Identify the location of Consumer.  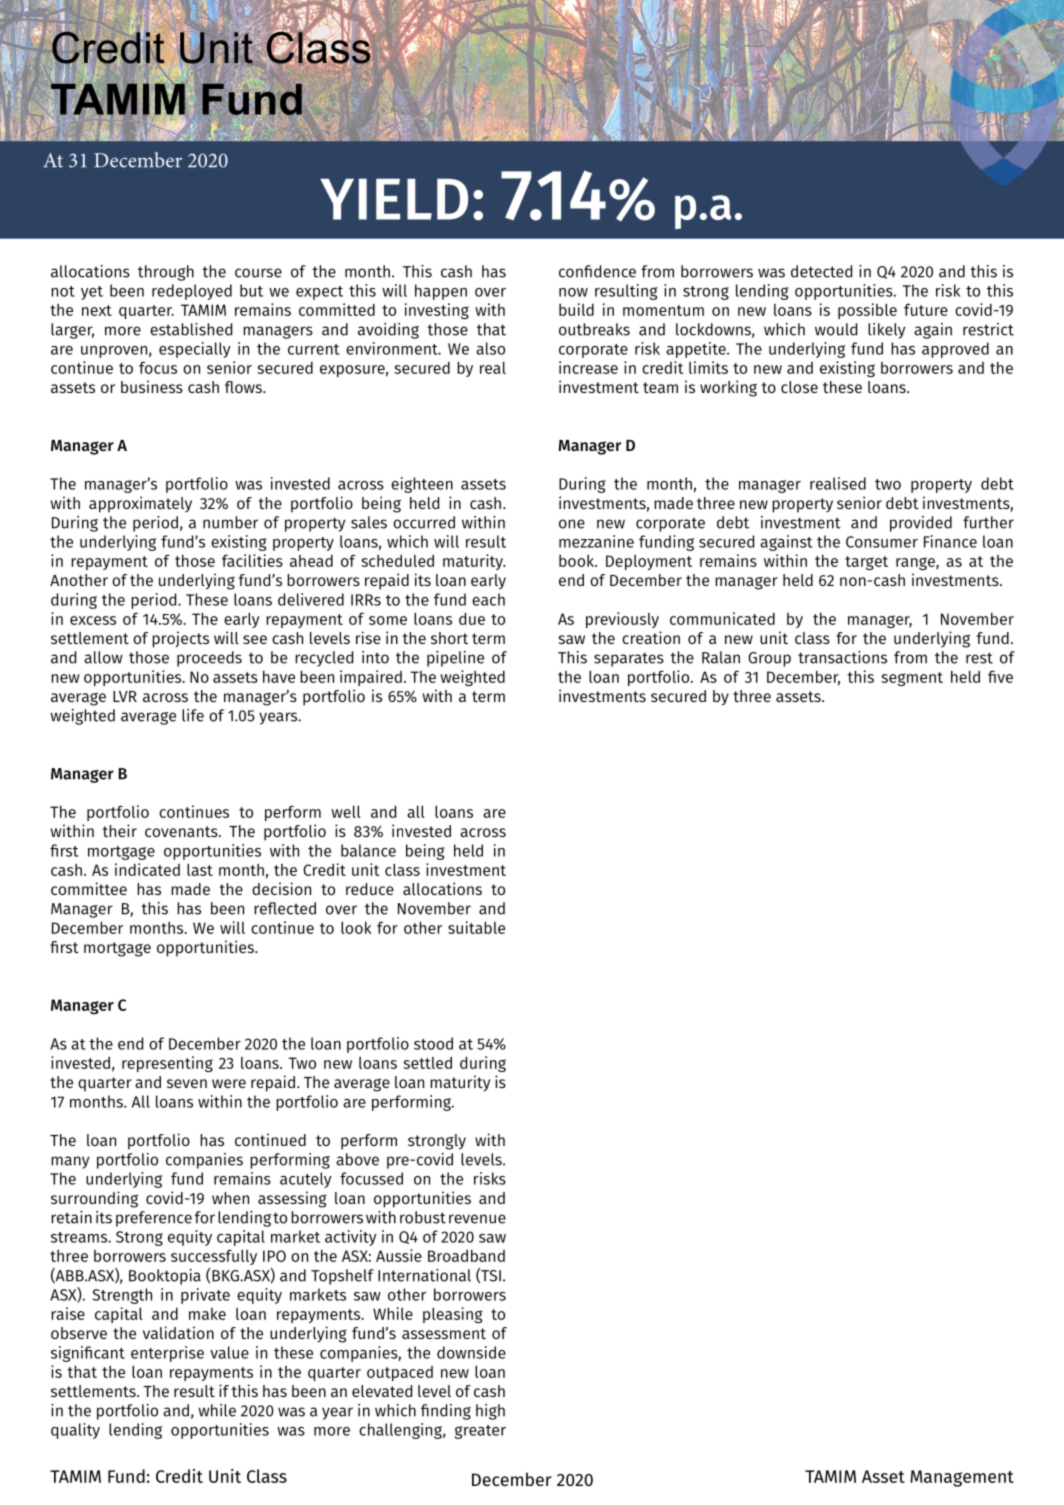
(882, 542).
